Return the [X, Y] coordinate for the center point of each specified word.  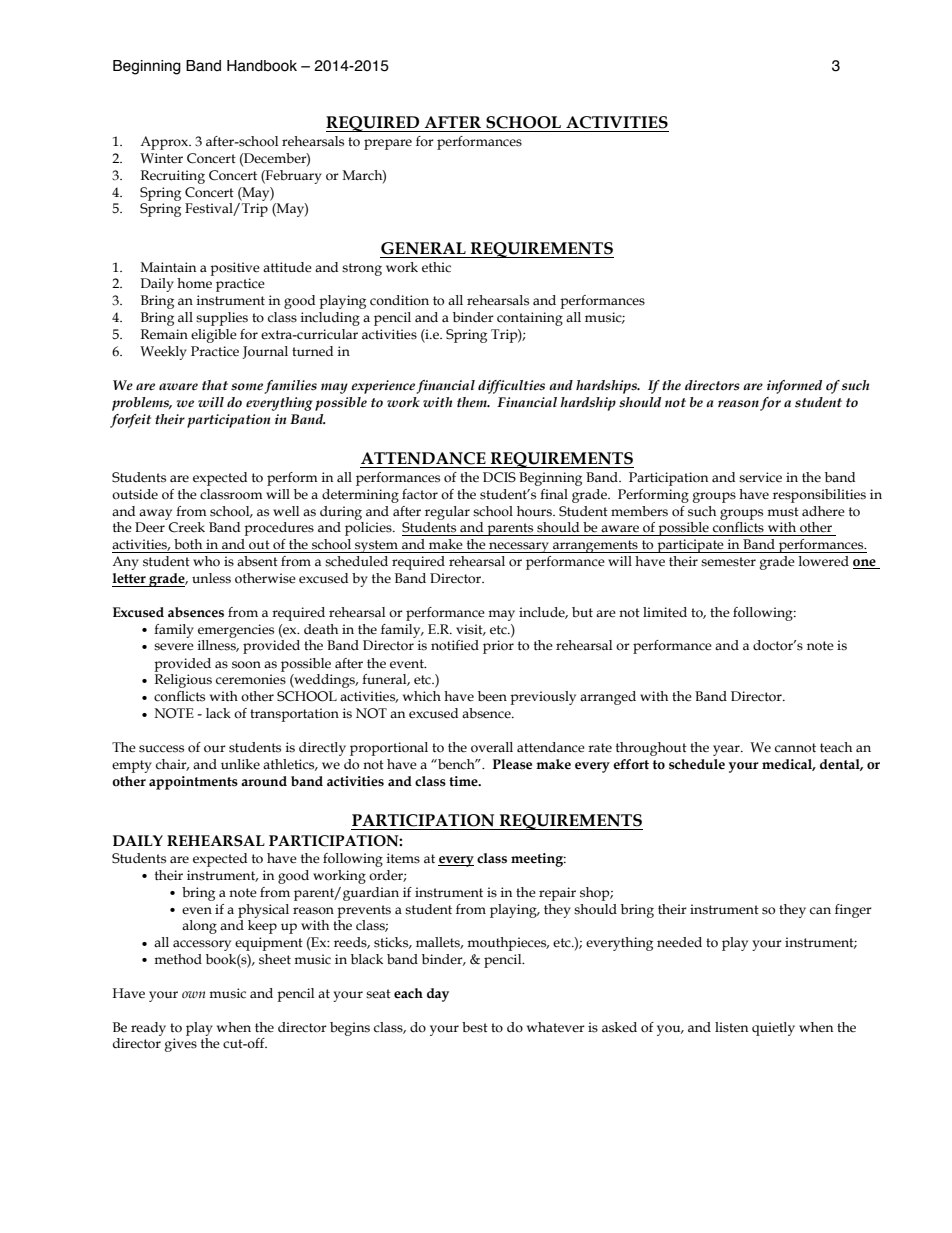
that [215, 385]
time [464, 781]
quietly [773, 1029]
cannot [795, 748]
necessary [519, 547]
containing [530, 319]
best [475, 1027]
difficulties [511, 387]
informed [794, 387]
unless [211, 578]
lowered [824, 561]
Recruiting [173, 177]
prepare [388, 144]
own [193, 994]
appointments [193, 783]
